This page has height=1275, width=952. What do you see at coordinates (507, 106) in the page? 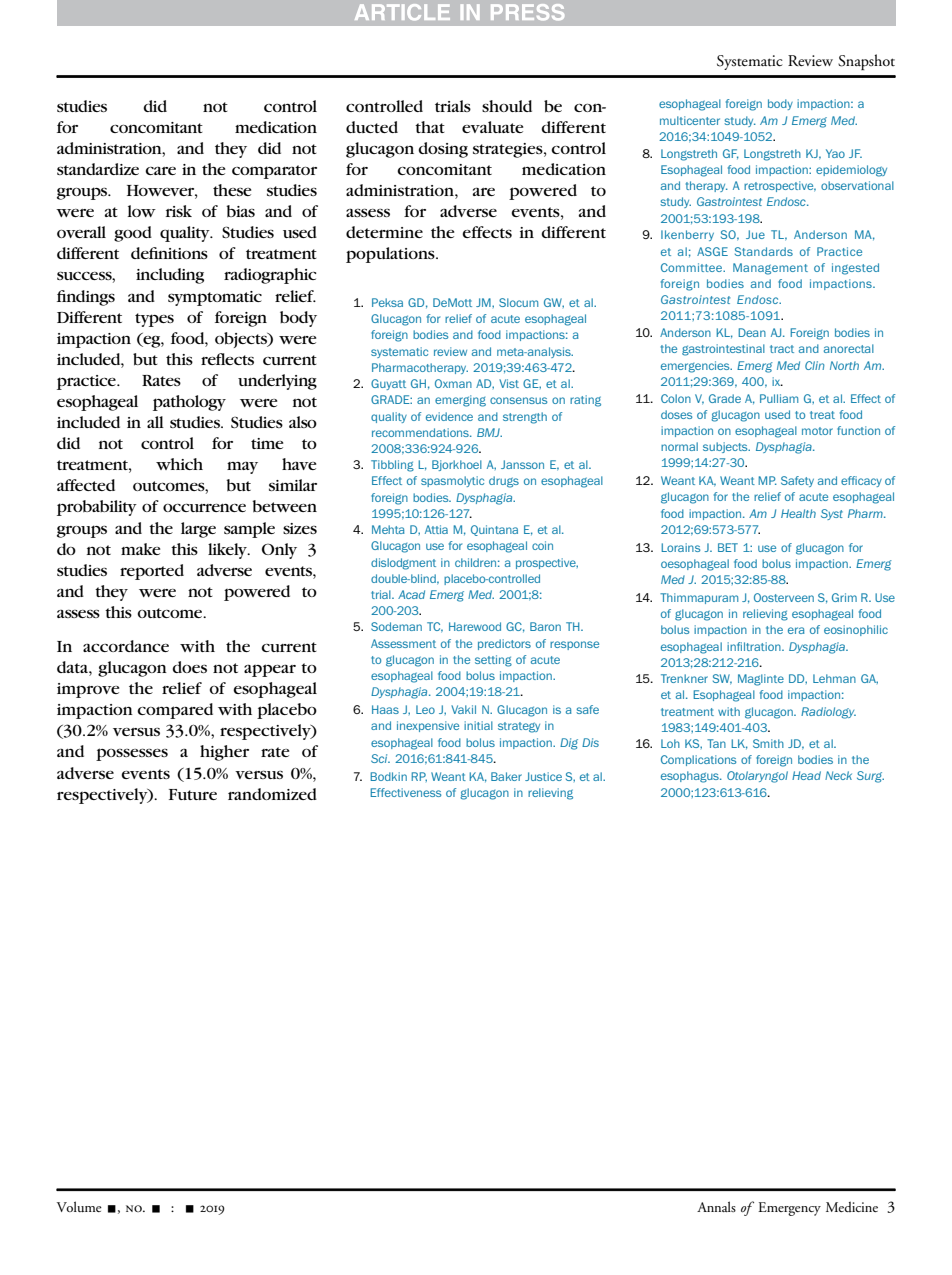
I see `should` at bounding box center [507, 106].
